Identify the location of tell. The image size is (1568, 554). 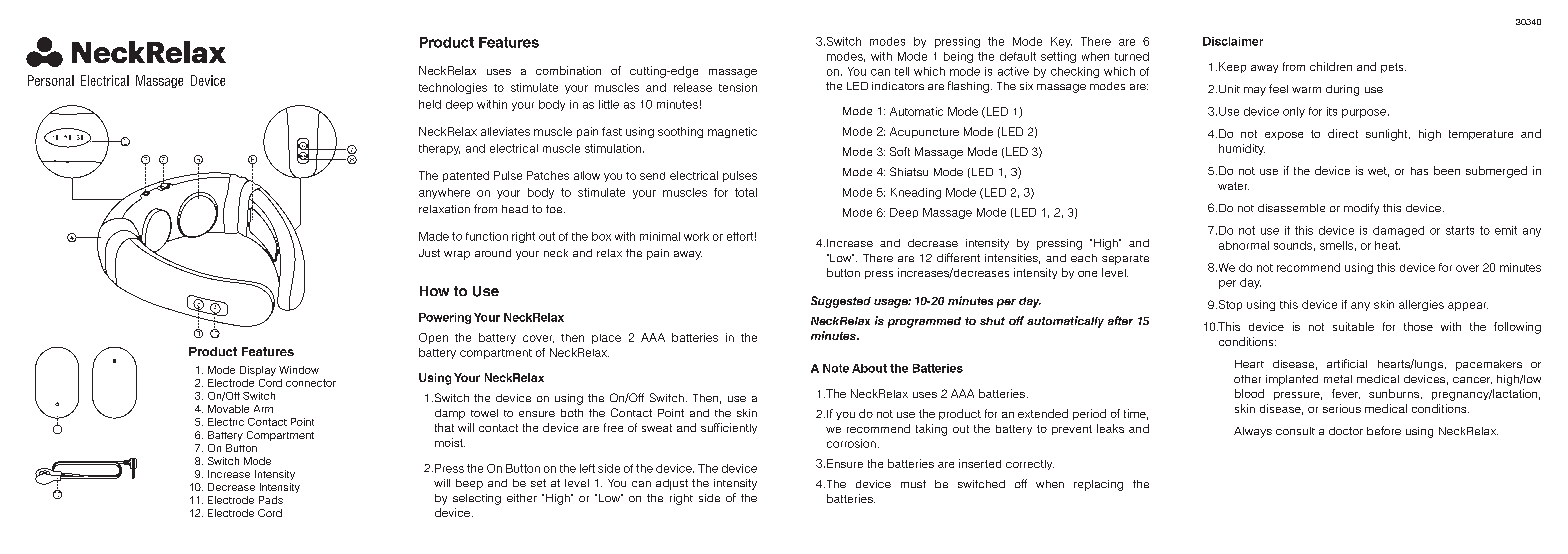
(902, 71).
